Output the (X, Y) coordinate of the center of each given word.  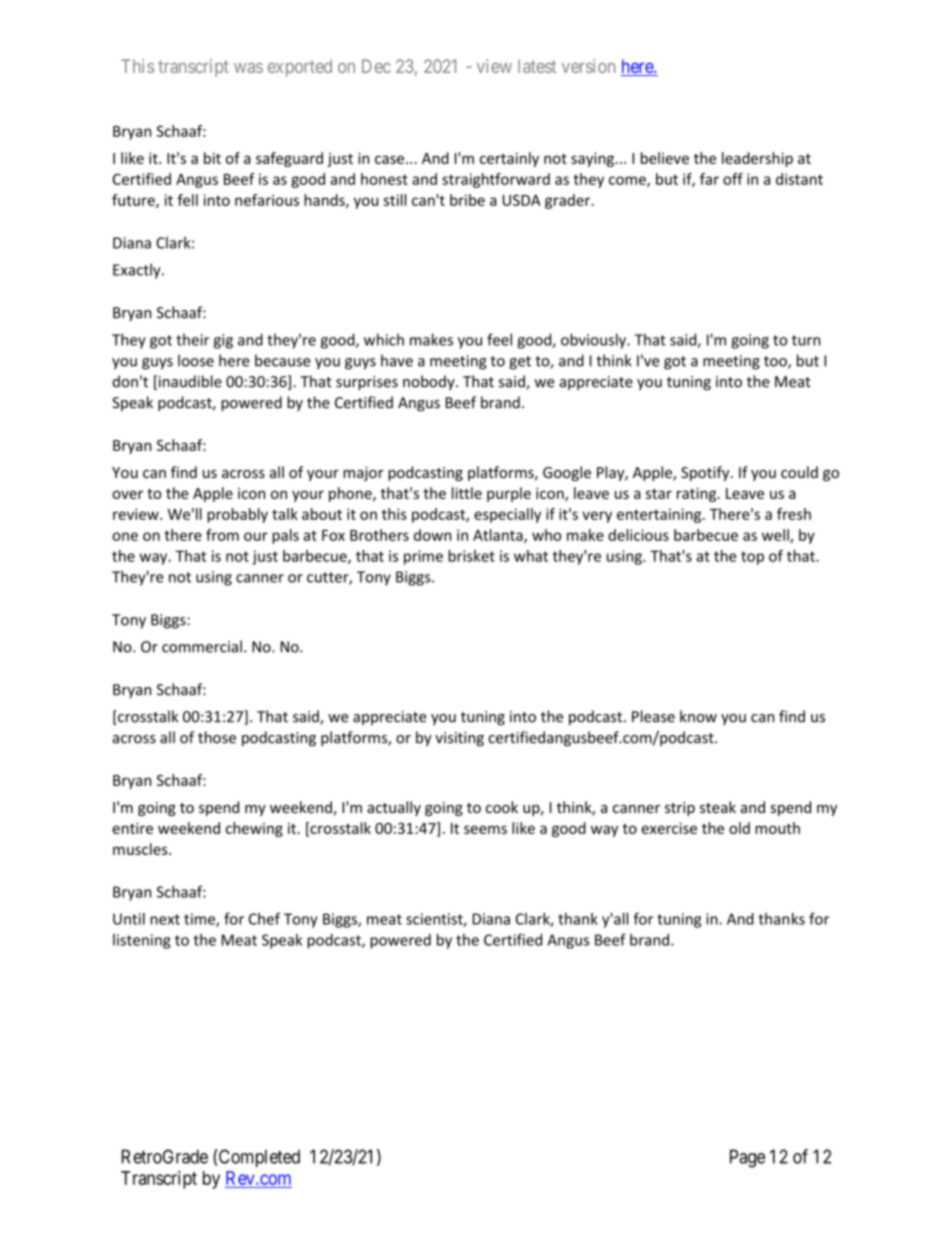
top (752, 558)
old (739, 828)
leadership (757, 159)
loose (196, 360)
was (248, 68)
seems (485, 829)
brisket (471, 556)
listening (141, 941)
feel (499, 339)
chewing (254, 829)
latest (537, 66)
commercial (202, 646)
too (776, 362)
